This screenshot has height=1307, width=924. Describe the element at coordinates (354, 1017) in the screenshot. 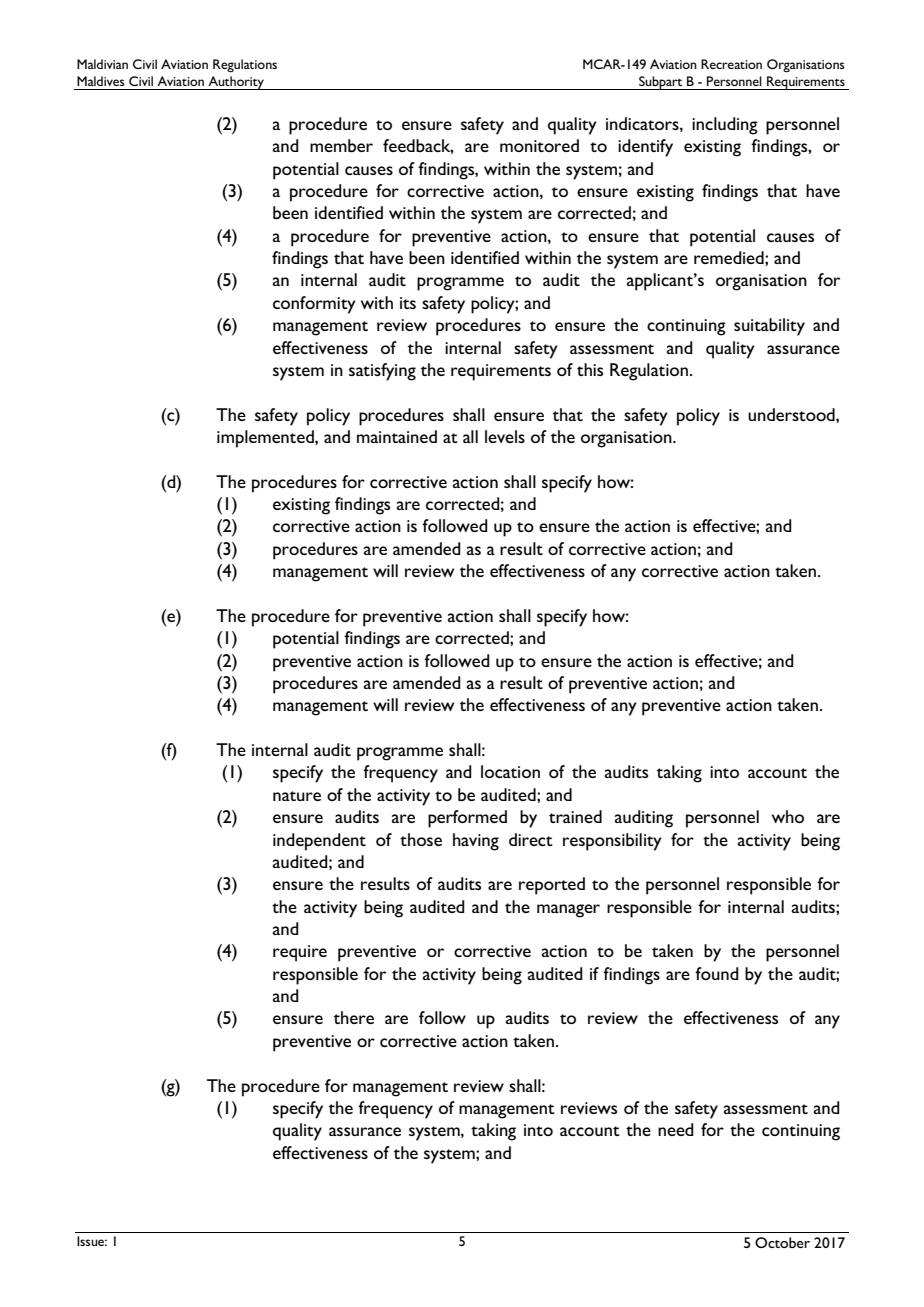

I see `there` at that location.
